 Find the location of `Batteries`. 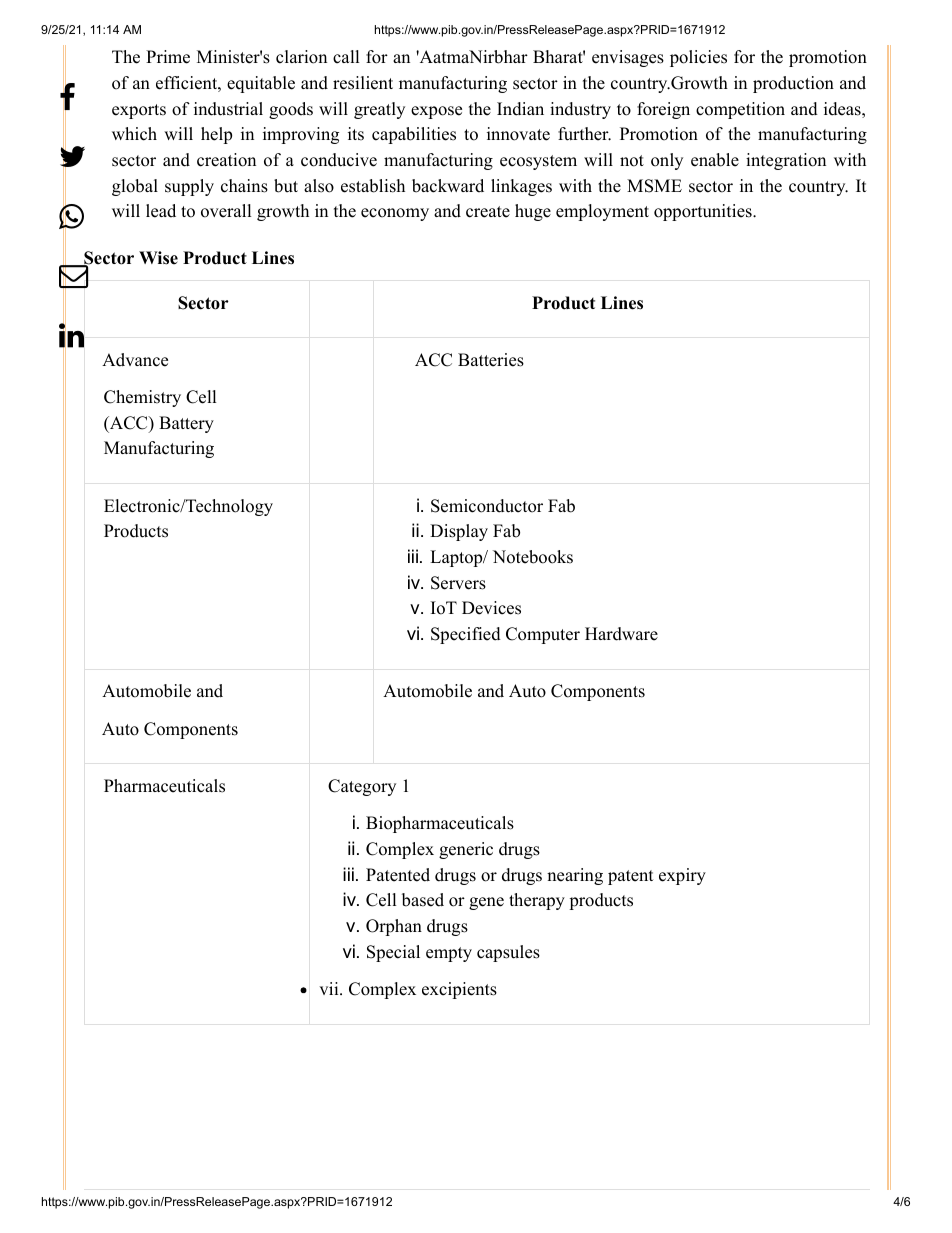

Batteries is located at coordinates (491, 360).
